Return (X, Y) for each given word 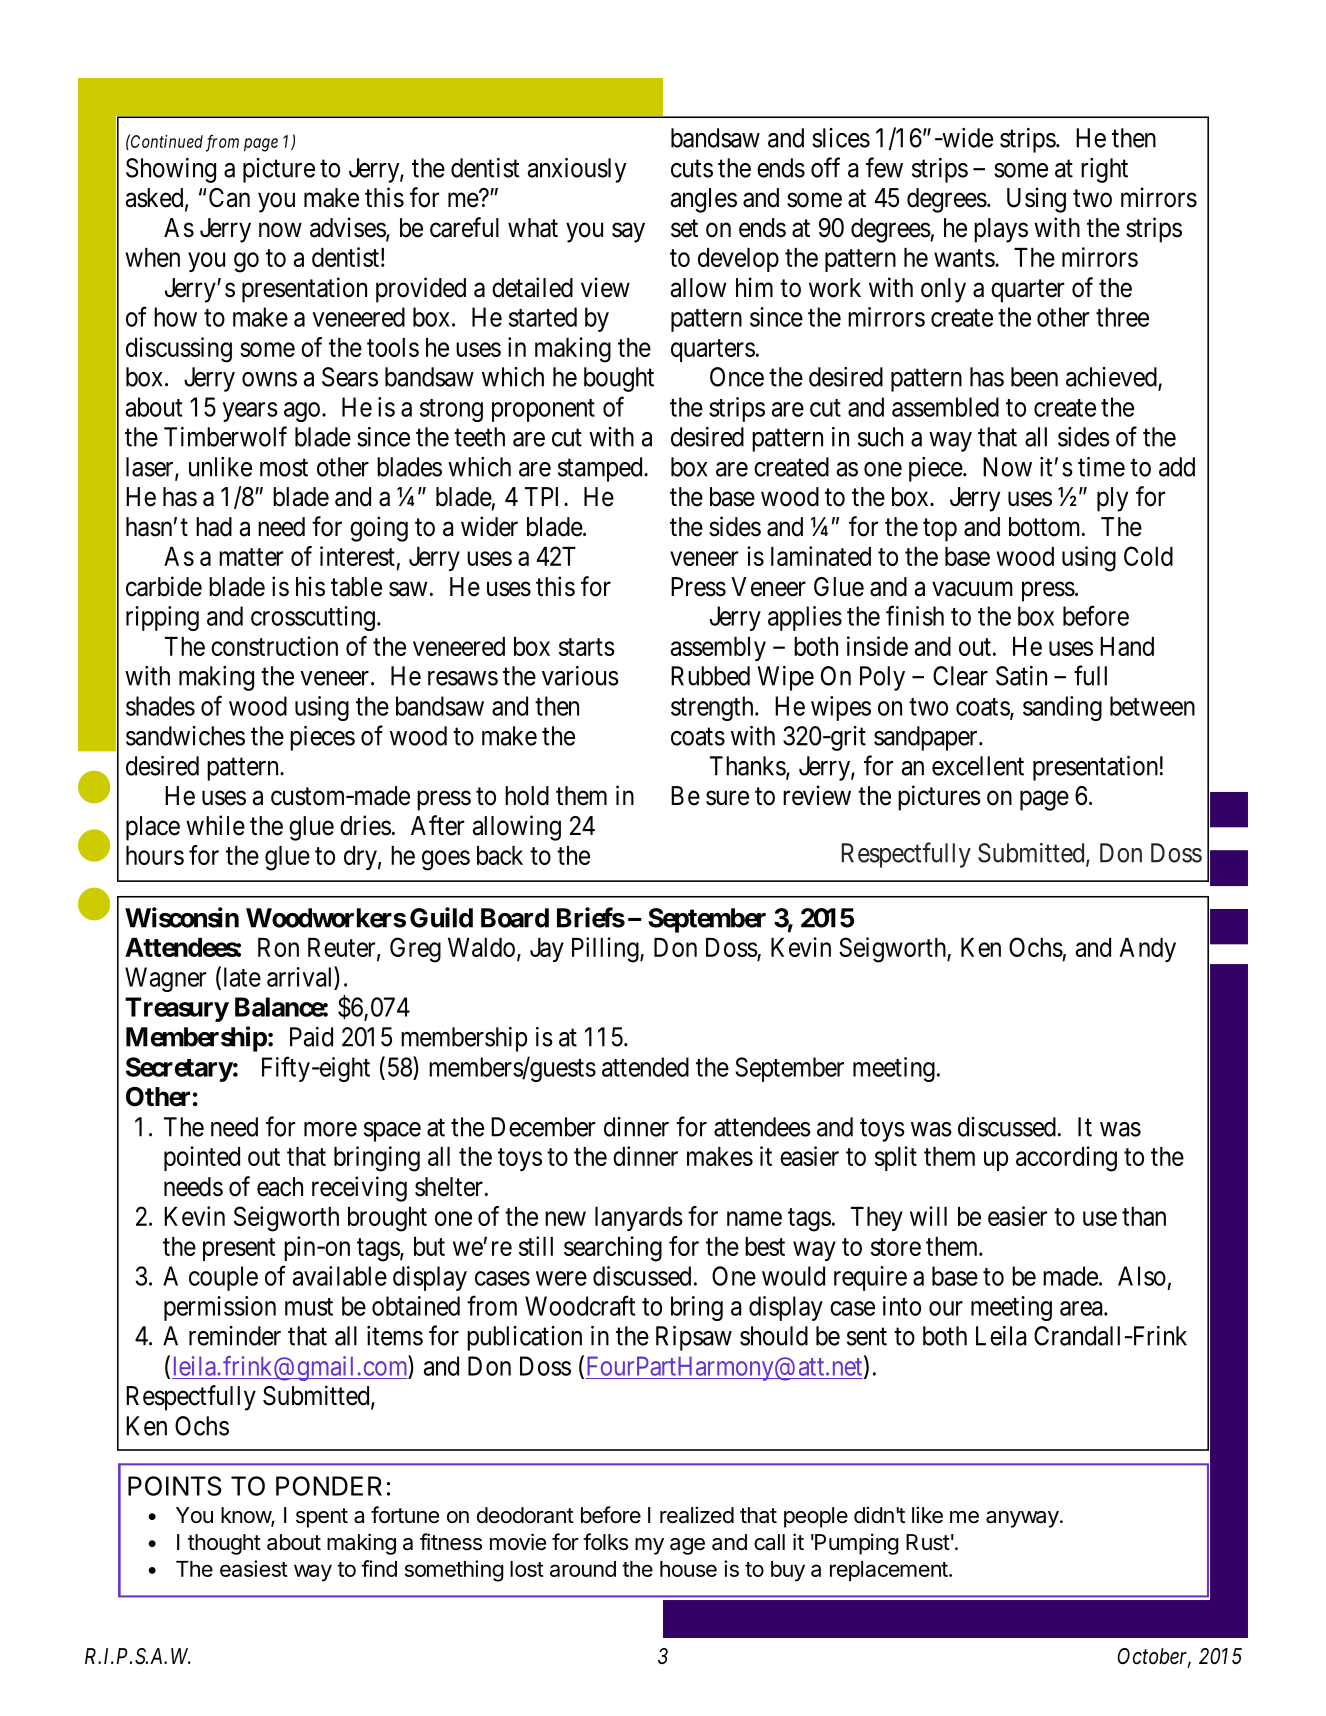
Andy (1147, 950)
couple (223, 1278)
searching (613, 1249)
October (1154, 1657)
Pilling (606, 950)
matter (251, 557)
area (1082, 1308)
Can (229, 198)
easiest (254, 1568)
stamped (601, 469)
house (688, 1569)
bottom (1046, 527)
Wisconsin (182, 917)
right (1104, 170)
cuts (692, 169)
